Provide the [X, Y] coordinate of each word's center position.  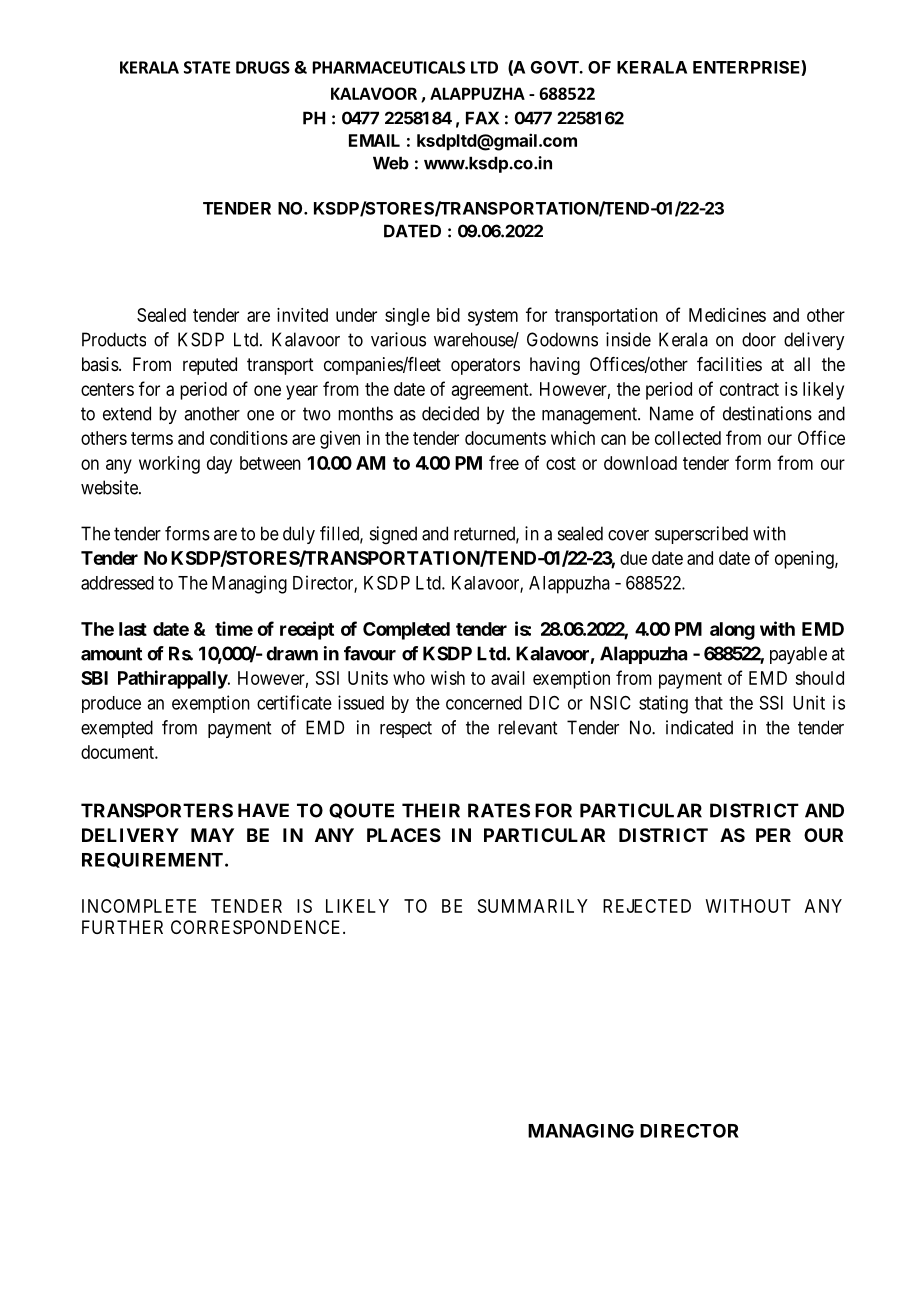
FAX [482, 118]
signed [393, 535]
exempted [117, 729]
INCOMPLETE [139, 906]
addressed [117, 583]
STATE [207, 67]
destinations [767, 413]
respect [406, 729]
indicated [699, 727]
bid [448, 315]
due [633, 558]
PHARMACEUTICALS [389, 67]
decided [450, 413]
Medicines [727, 315]
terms [152, 438]
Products [114, 339]
